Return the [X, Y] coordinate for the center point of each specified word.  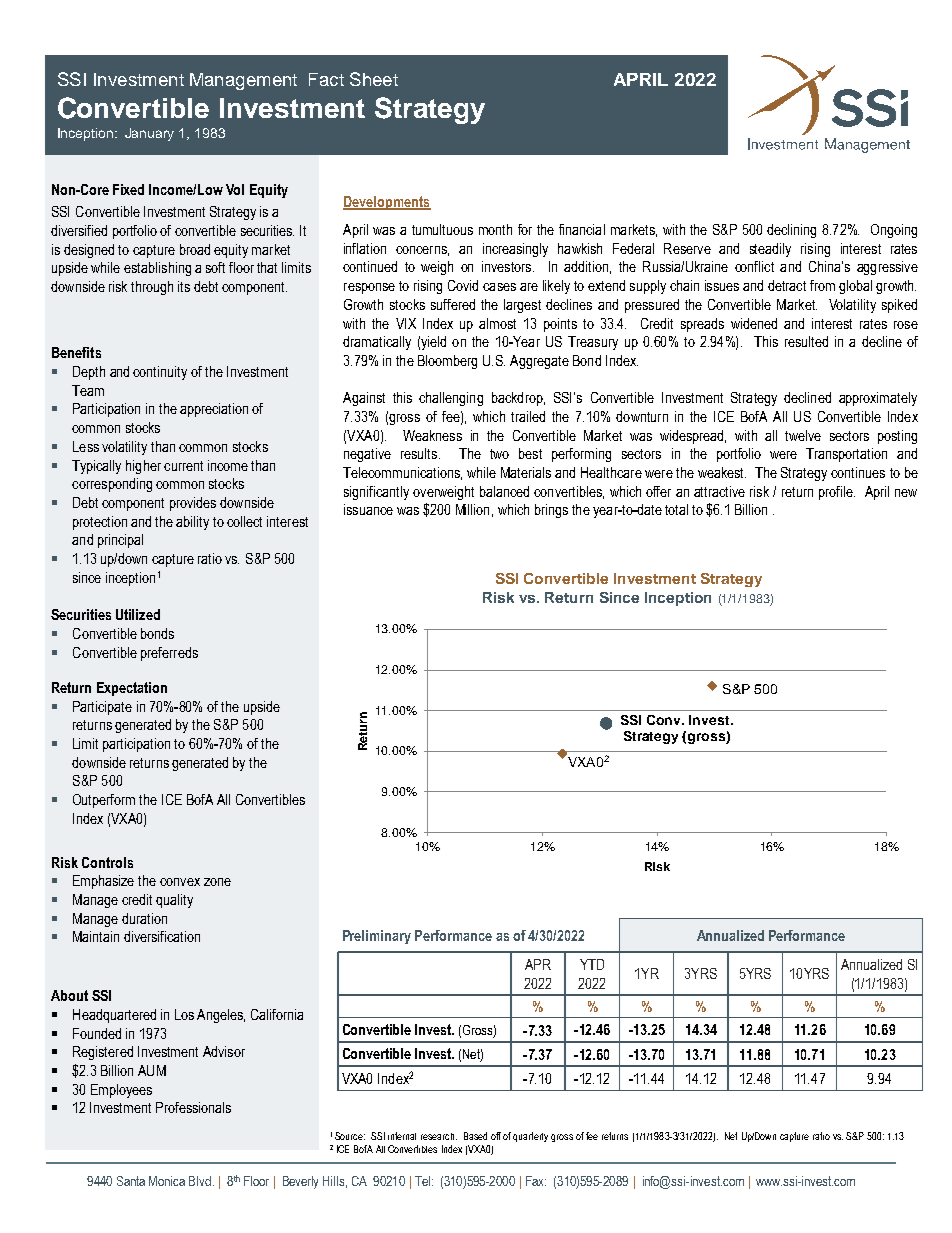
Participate [102, 708]
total [676, 509]
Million [472, 509]
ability [192, 523]
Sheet [374, 79]
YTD [592, 964]
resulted [806, 341]
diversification [162, 936]
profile [837, 493]
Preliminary [377, 937]
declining [791, 231]
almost [497, 323]
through [152, 288]
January [149, 134]
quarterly [530, 1137]
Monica [167, 1181]
